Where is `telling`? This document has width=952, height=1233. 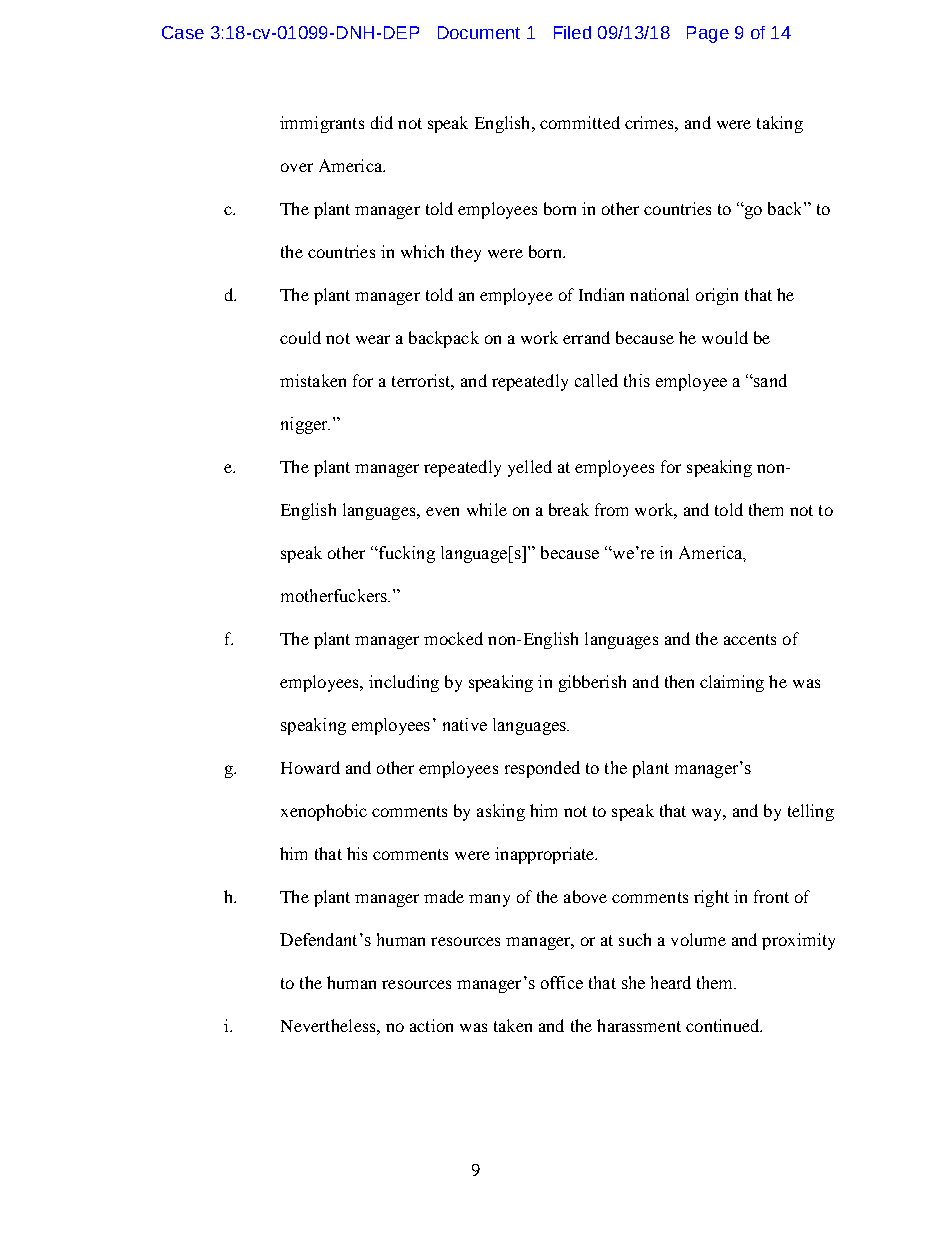
telling is located at coordinates (811, 812).
